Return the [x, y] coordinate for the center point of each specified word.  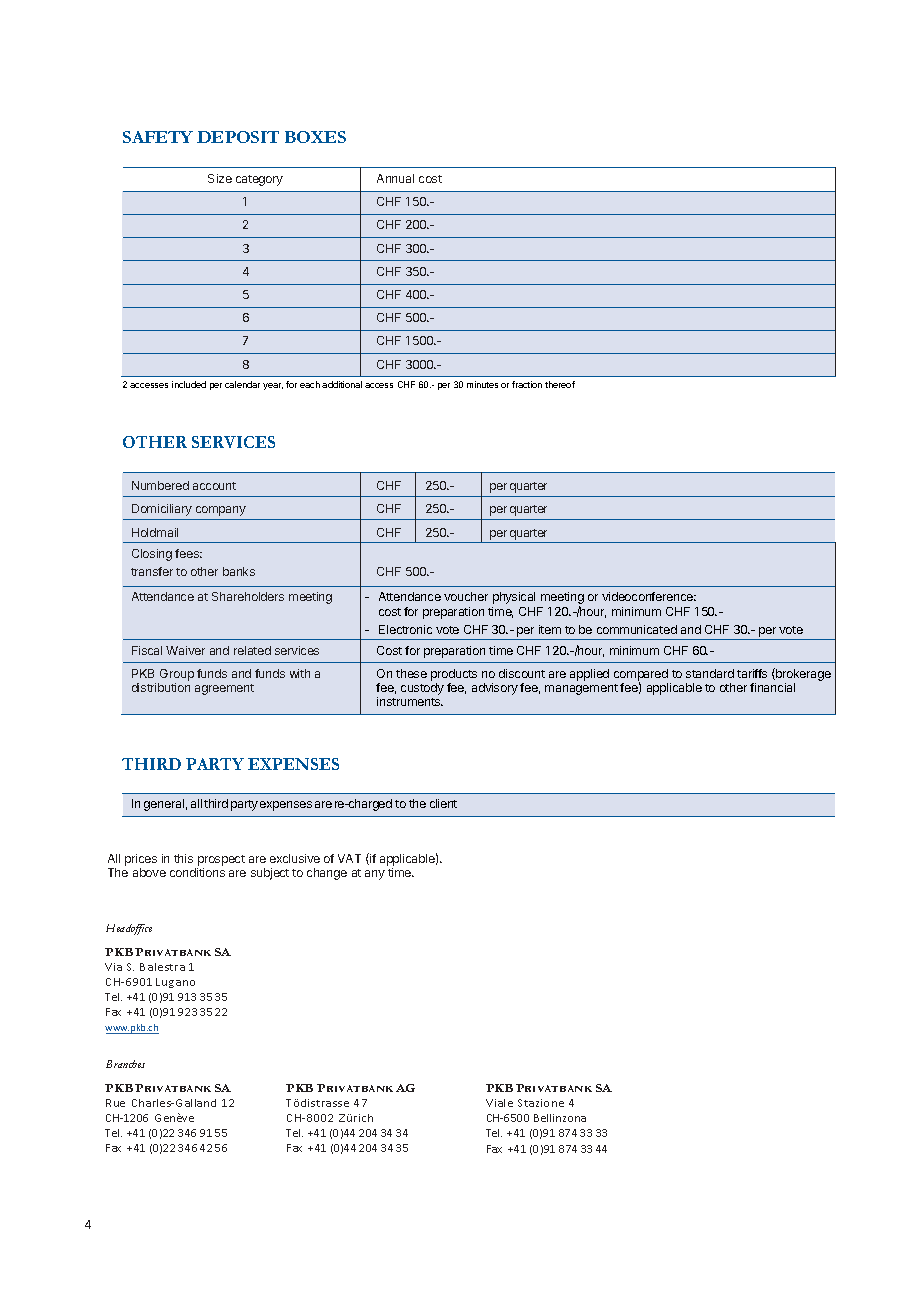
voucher [466, 596]
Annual [395, 178]
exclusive [295, 858]
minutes [482, 384]
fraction [527, 384]
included [189, 384]
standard [710, 673]
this [183, 858]
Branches [125, 1064]
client [443, 803]
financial [772, 687]
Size [220, 178]
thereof [560, 384]
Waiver [185, 650]
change [327, 874]
